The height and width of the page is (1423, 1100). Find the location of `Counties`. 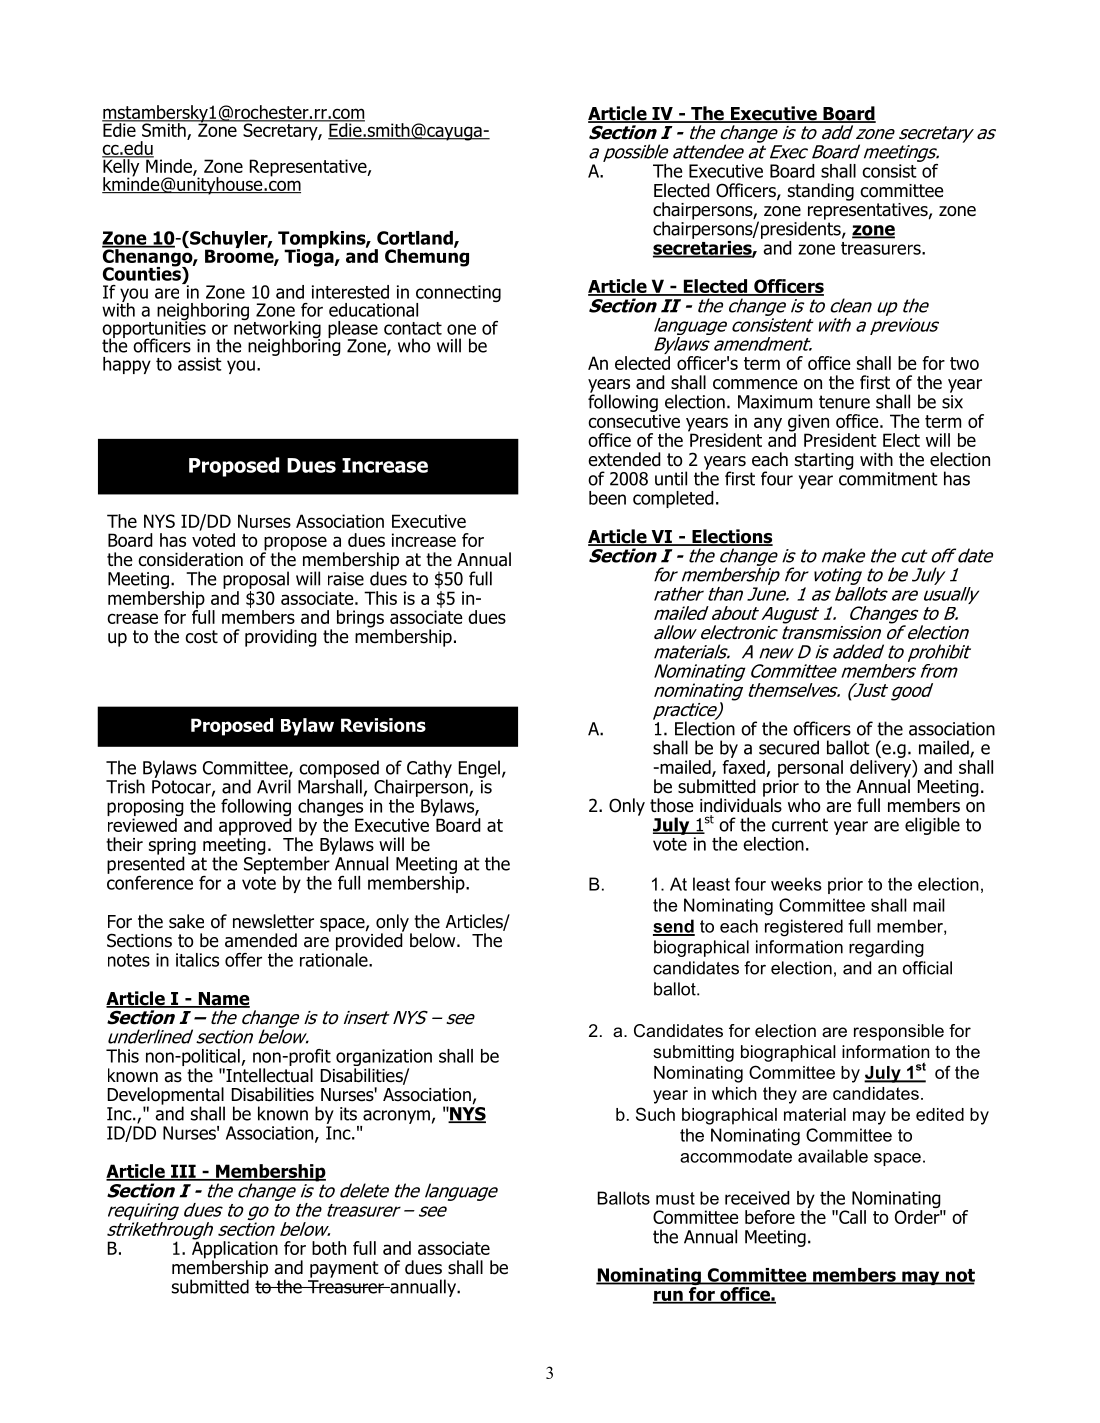

Counties is located at coordinates (143, 272).
